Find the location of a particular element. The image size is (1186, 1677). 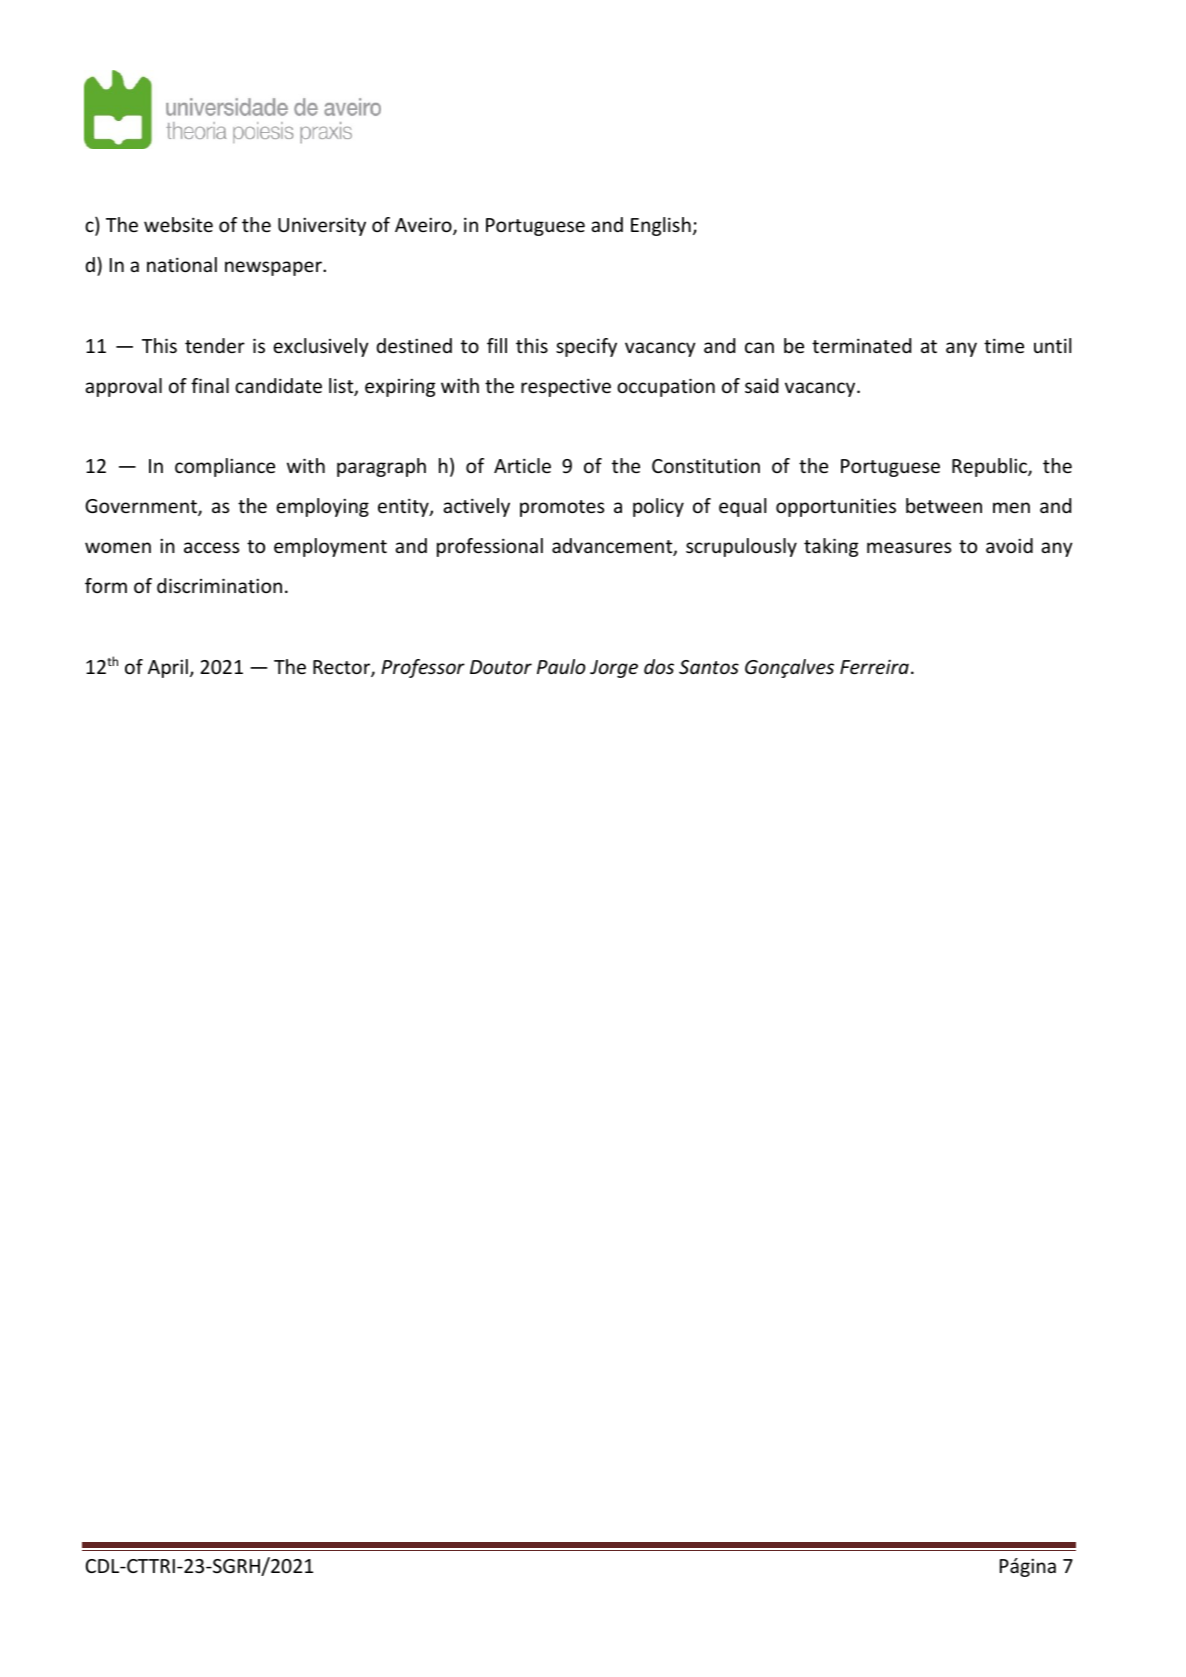

April is located at coordinates (168, 668).
